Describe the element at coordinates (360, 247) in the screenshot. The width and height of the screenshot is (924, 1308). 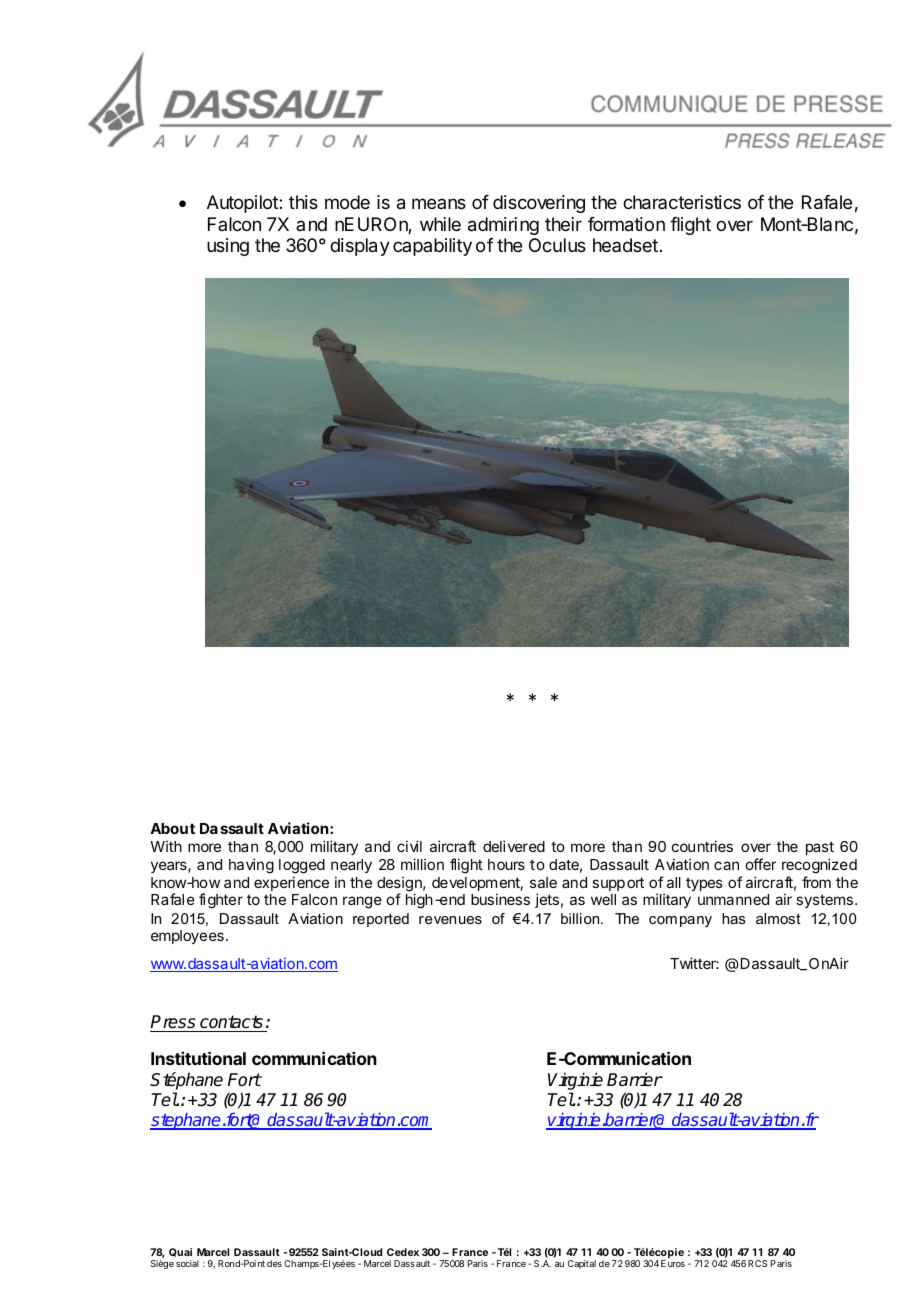
I see `display` at that location.
